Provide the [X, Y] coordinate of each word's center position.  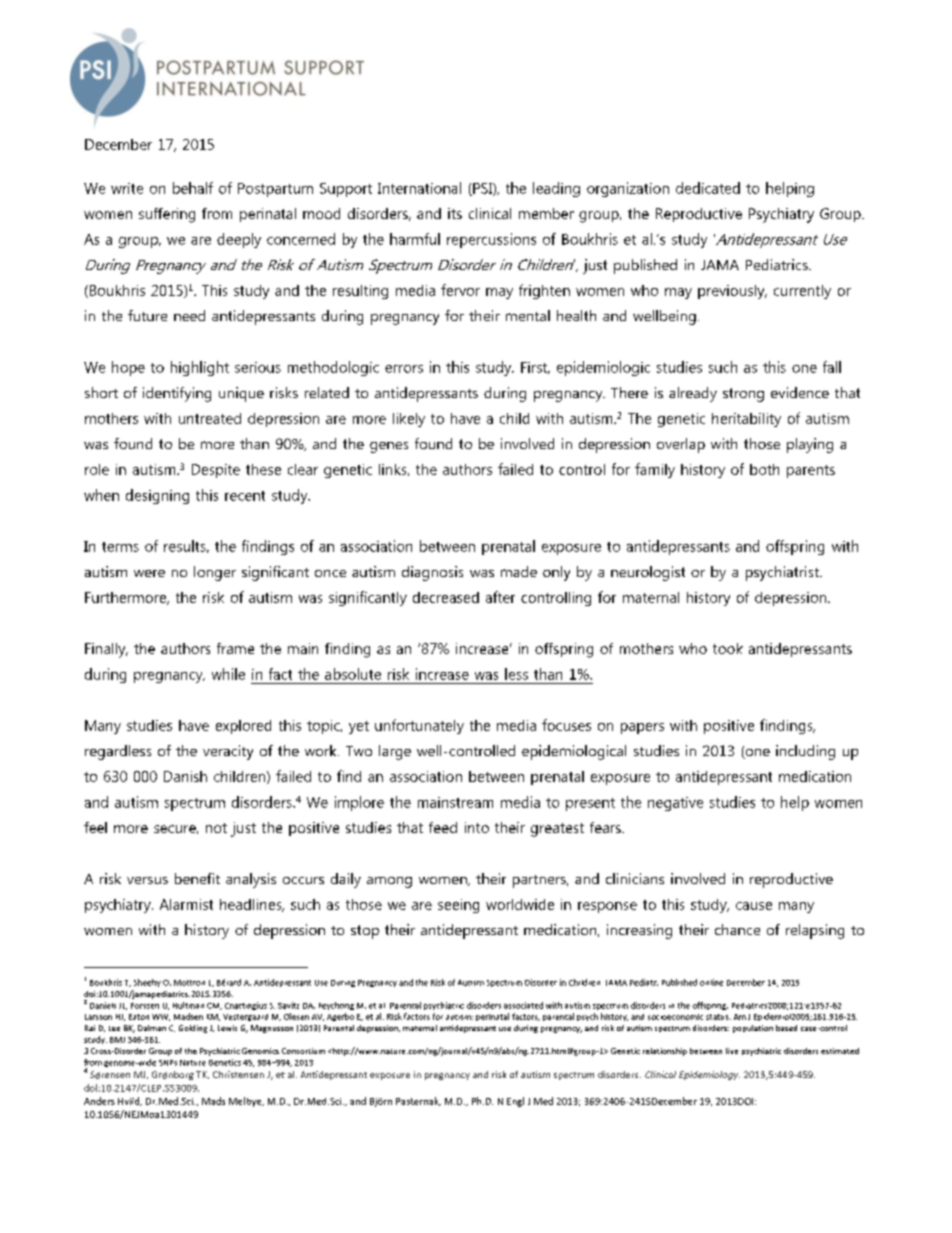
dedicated [708, 188]
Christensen [238, 1074]
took [728, 648]
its [455, 213]
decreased [446, 597]
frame [235, 648]
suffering [167, 215]
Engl [515, 1102]
